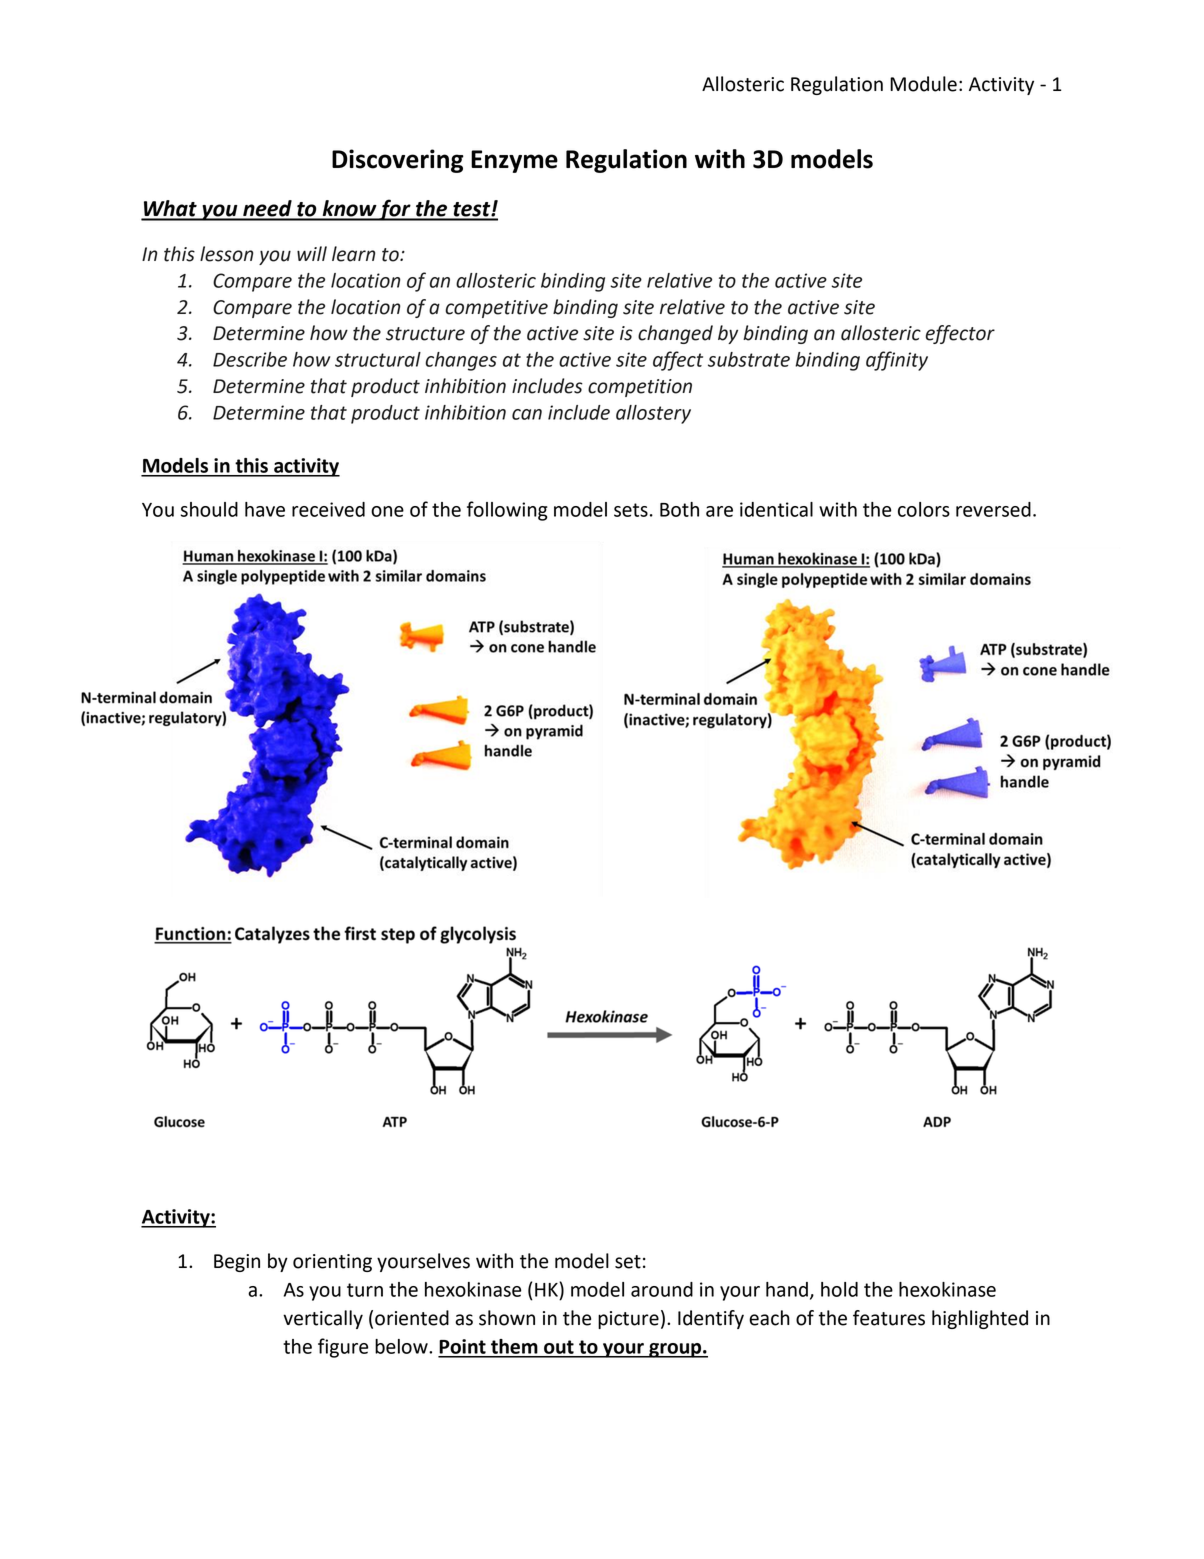 The width and height of the image is (1204, 1559). What do you see at coordinates (398, 161) in the image?
I see `Discovering` at bounding box center [398, 161].
